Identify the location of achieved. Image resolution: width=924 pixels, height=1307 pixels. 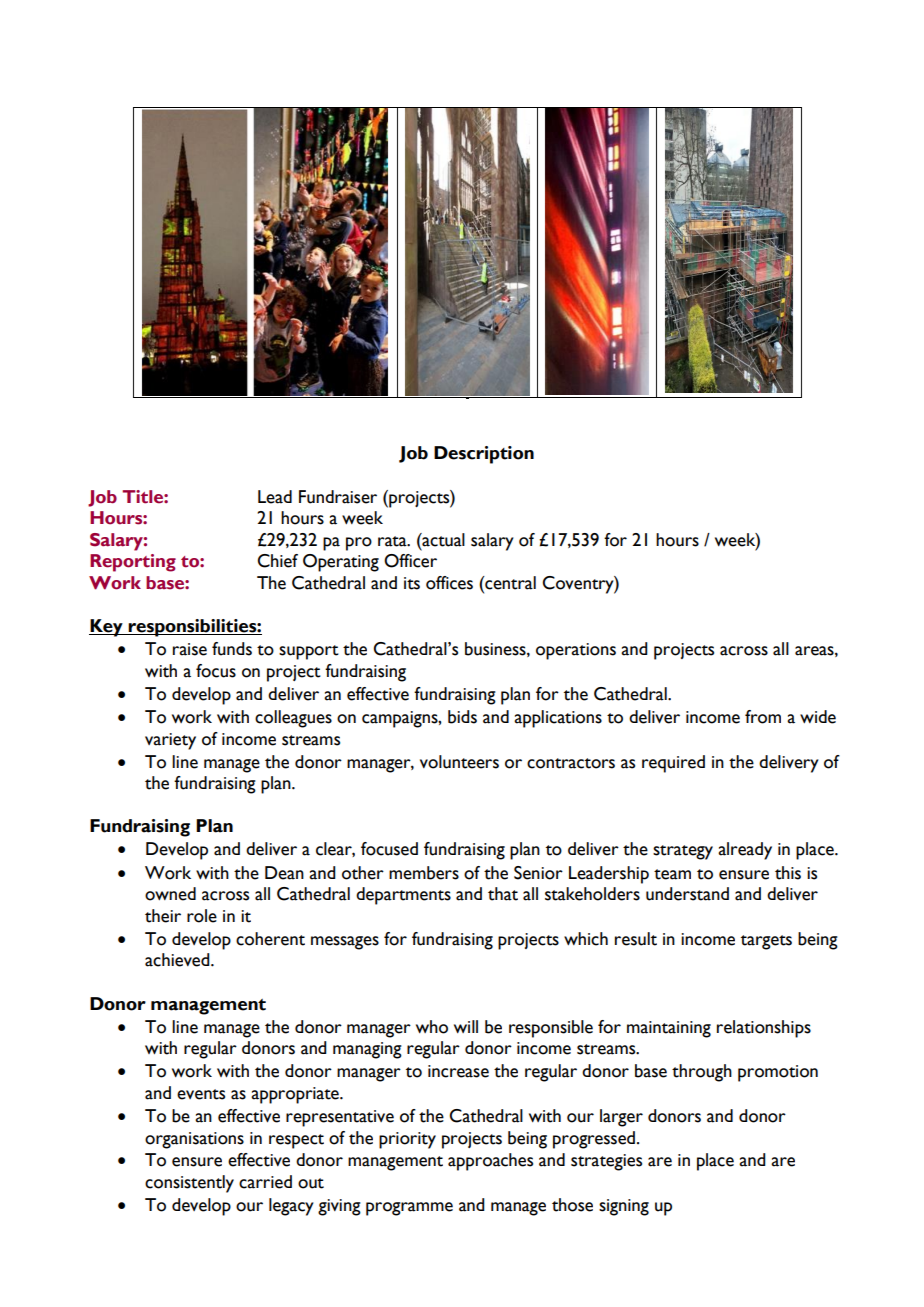
(178, 960).
